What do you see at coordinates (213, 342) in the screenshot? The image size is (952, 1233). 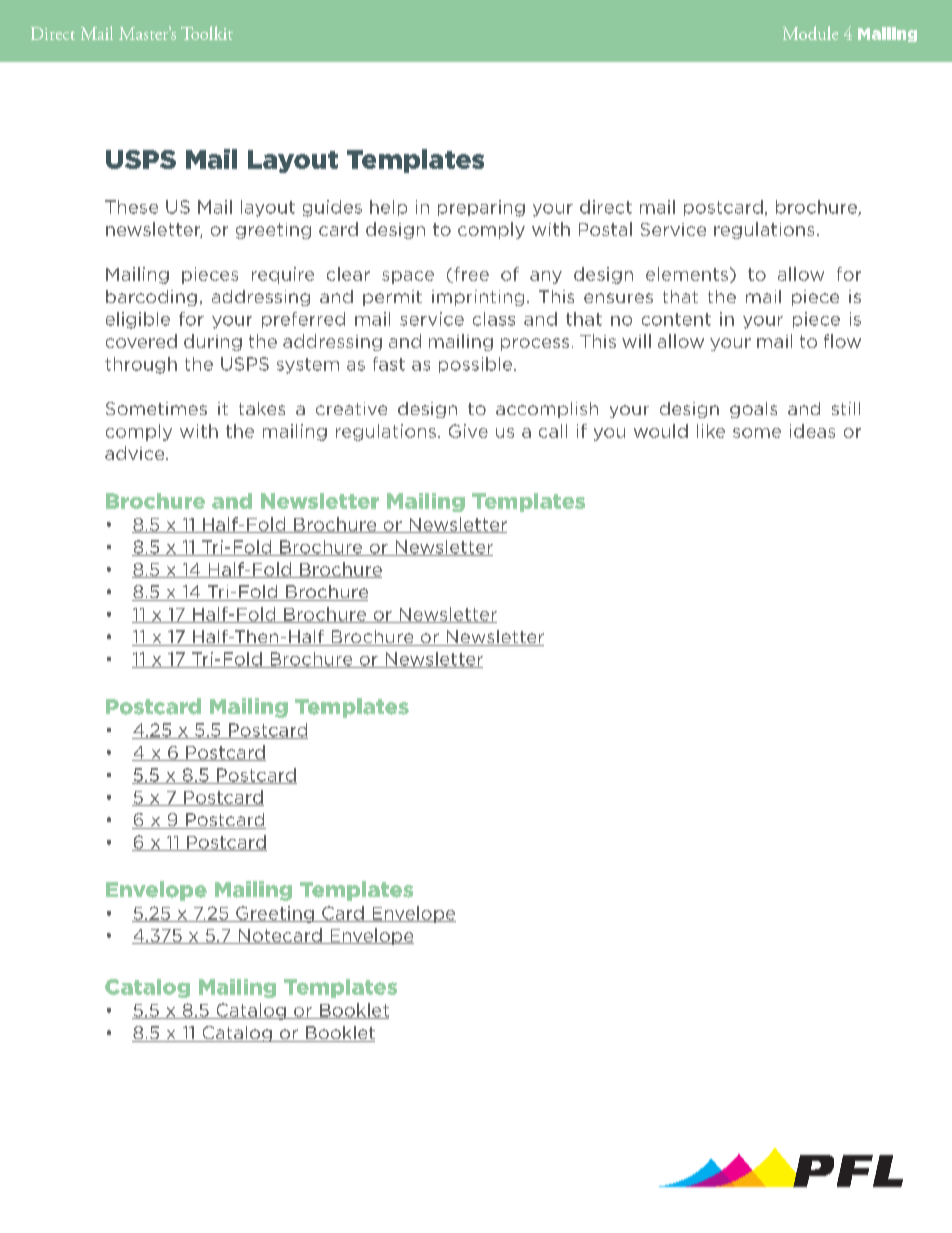 I see `during` at bounding box center [213, 342].
